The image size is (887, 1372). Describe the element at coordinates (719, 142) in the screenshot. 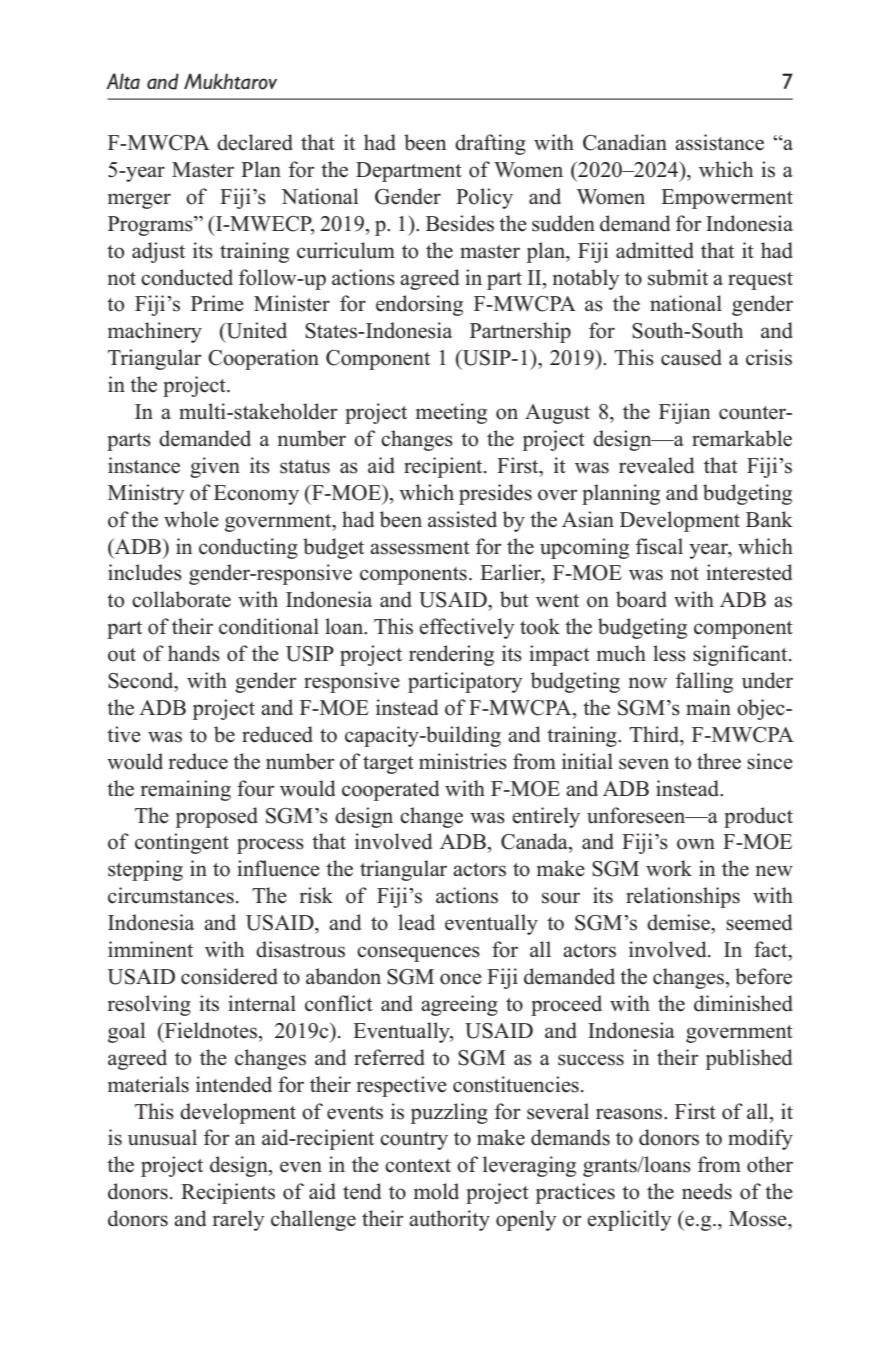

I see `assistance` at that location.
